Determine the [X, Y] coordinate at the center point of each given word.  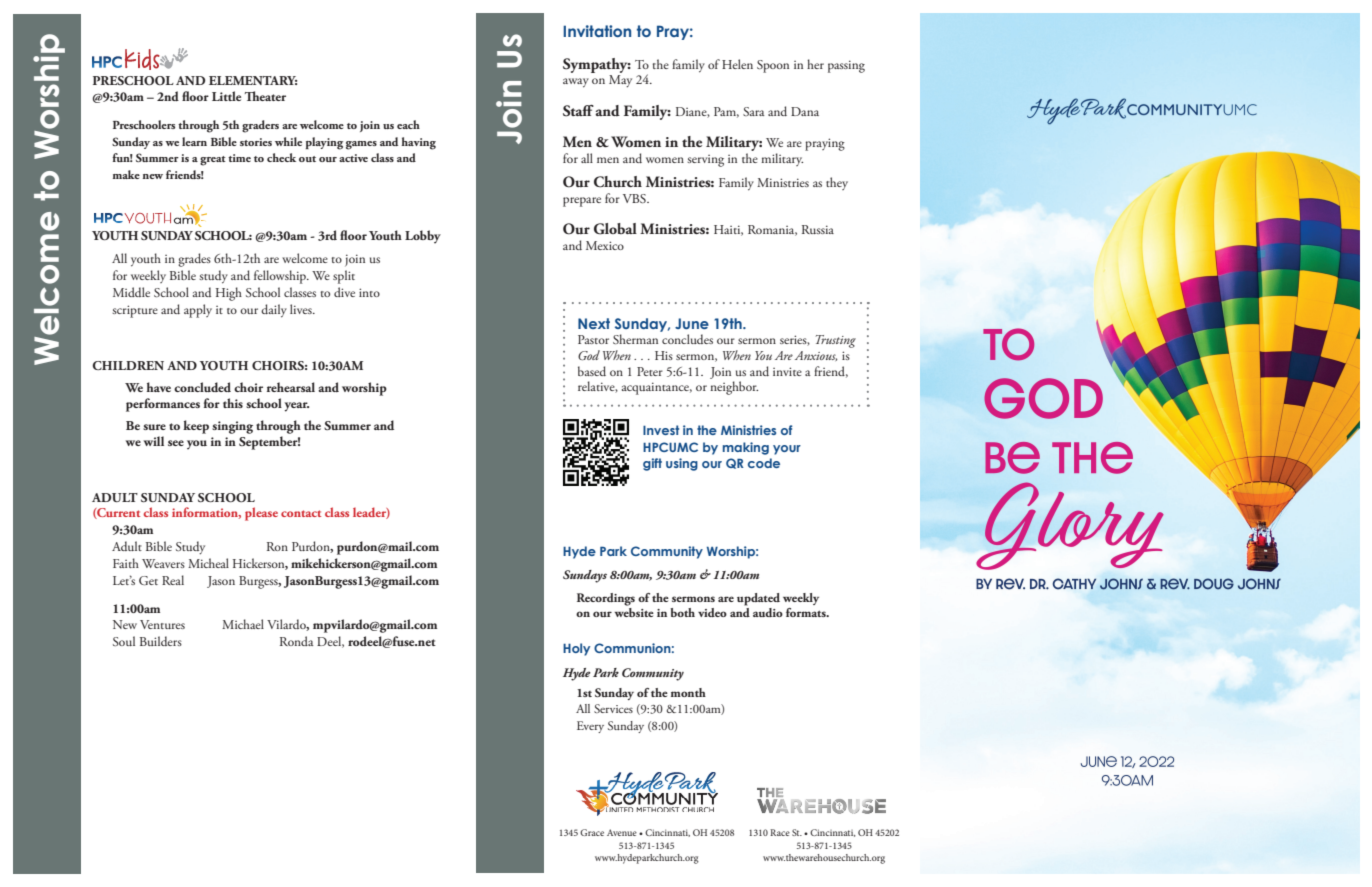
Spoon [773, 66]
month [688, 692]
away [576, 83]
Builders [161, 641]
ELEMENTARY [253, 80]
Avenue [622, 832]
